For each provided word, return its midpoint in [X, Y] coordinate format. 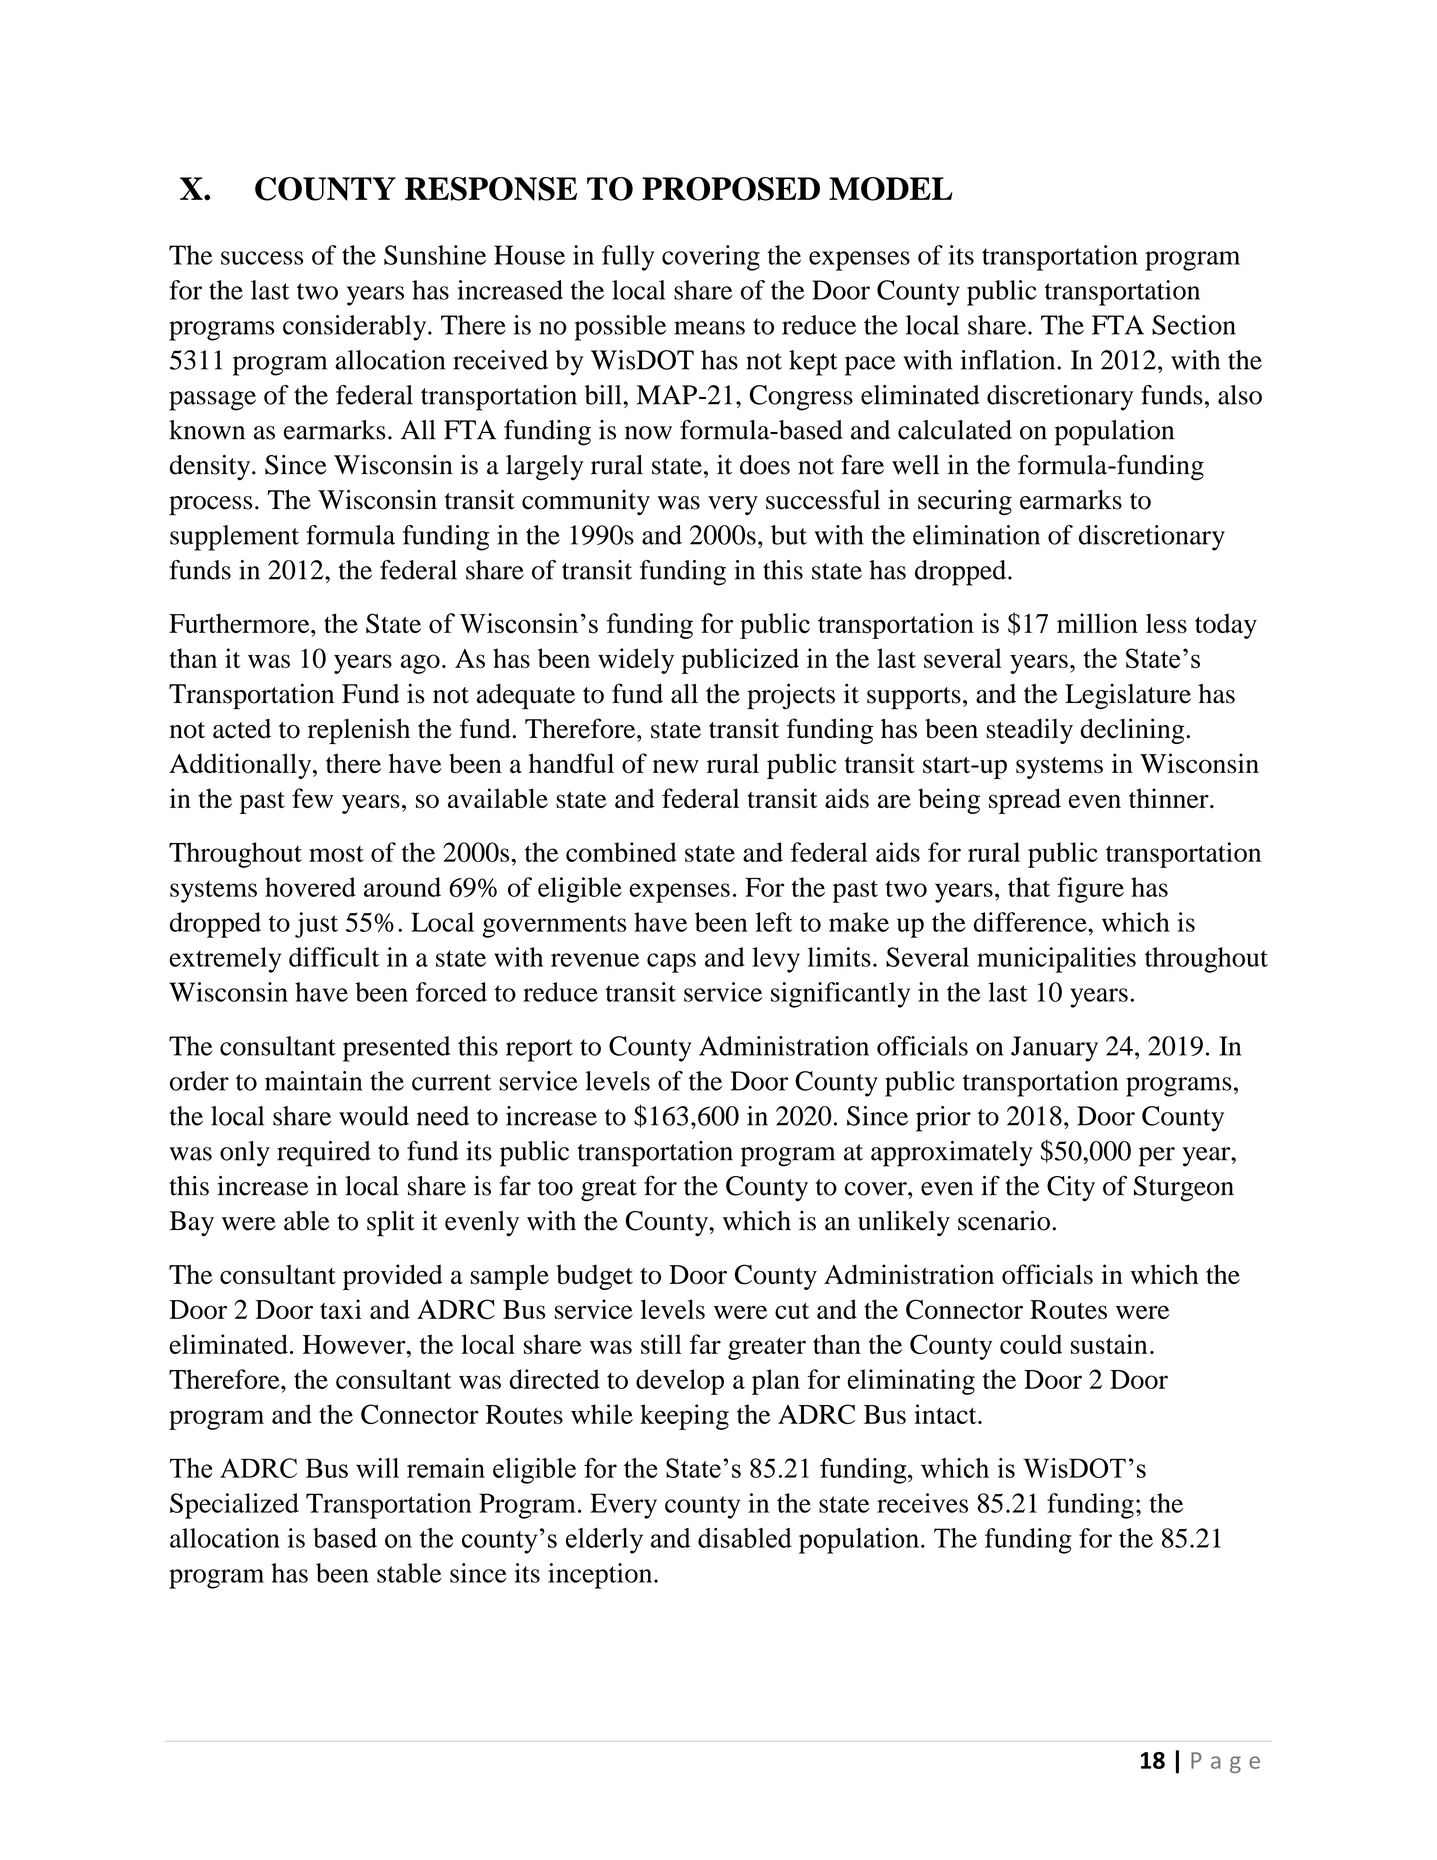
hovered [310, 887]
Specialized [234, 1506]
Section [1194, 325]
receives [922, 1503]
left [773, 922]
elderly [604, 1541]
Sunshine [435, 255]
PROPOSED [731, 189]
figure [1090, 890]
